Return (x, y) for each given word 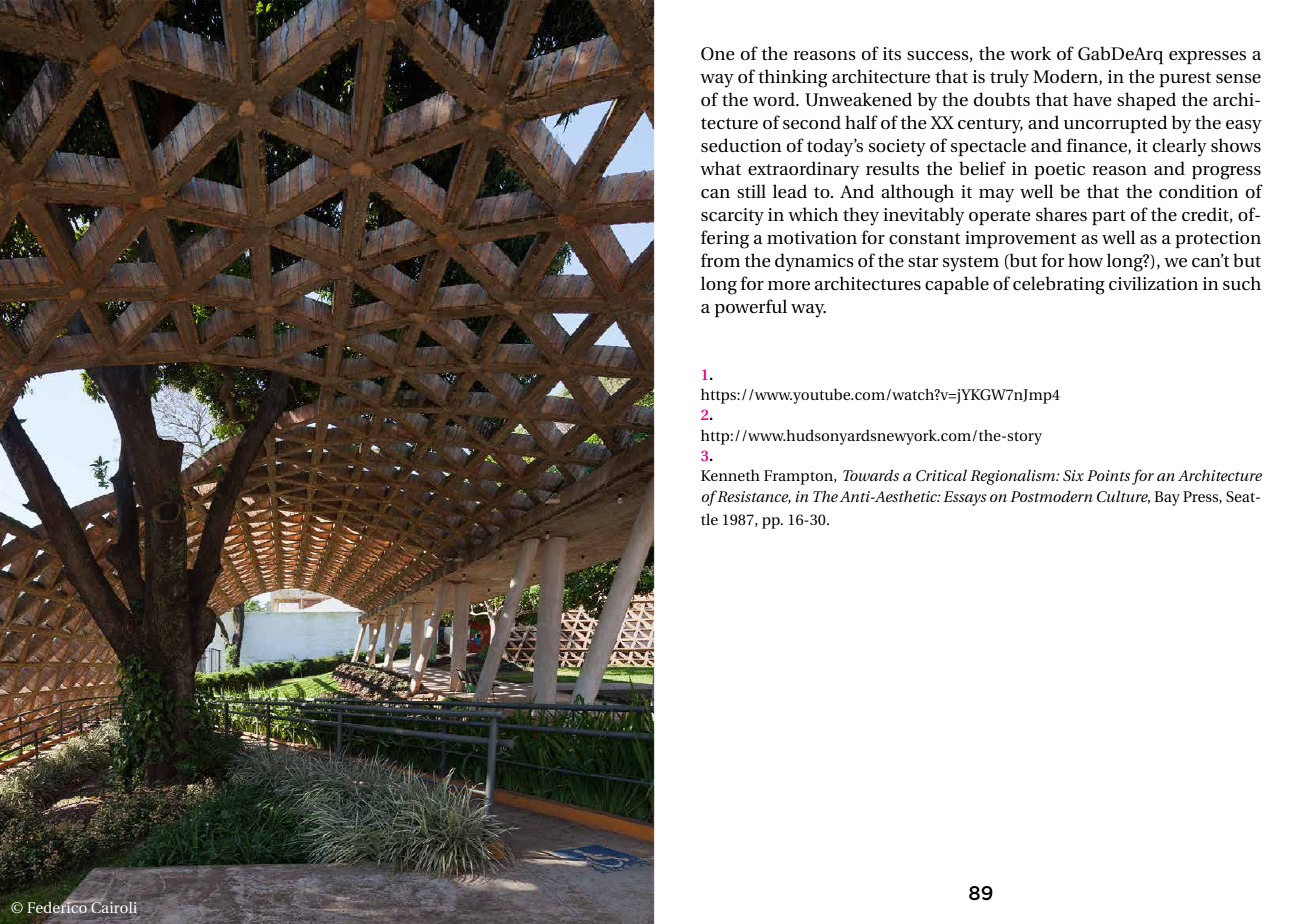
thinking (792, 78)
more (789, 285)
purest (1185, 79)
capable (957, 285)
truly (1009, 78)
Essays (965, 498)
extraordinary (803, 170)
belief (982, 168)
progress (1226, 173)
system (971, 264)
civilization (1153, 283)
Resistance (753, 497)
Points (1108, 475)
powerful (751, 308)
